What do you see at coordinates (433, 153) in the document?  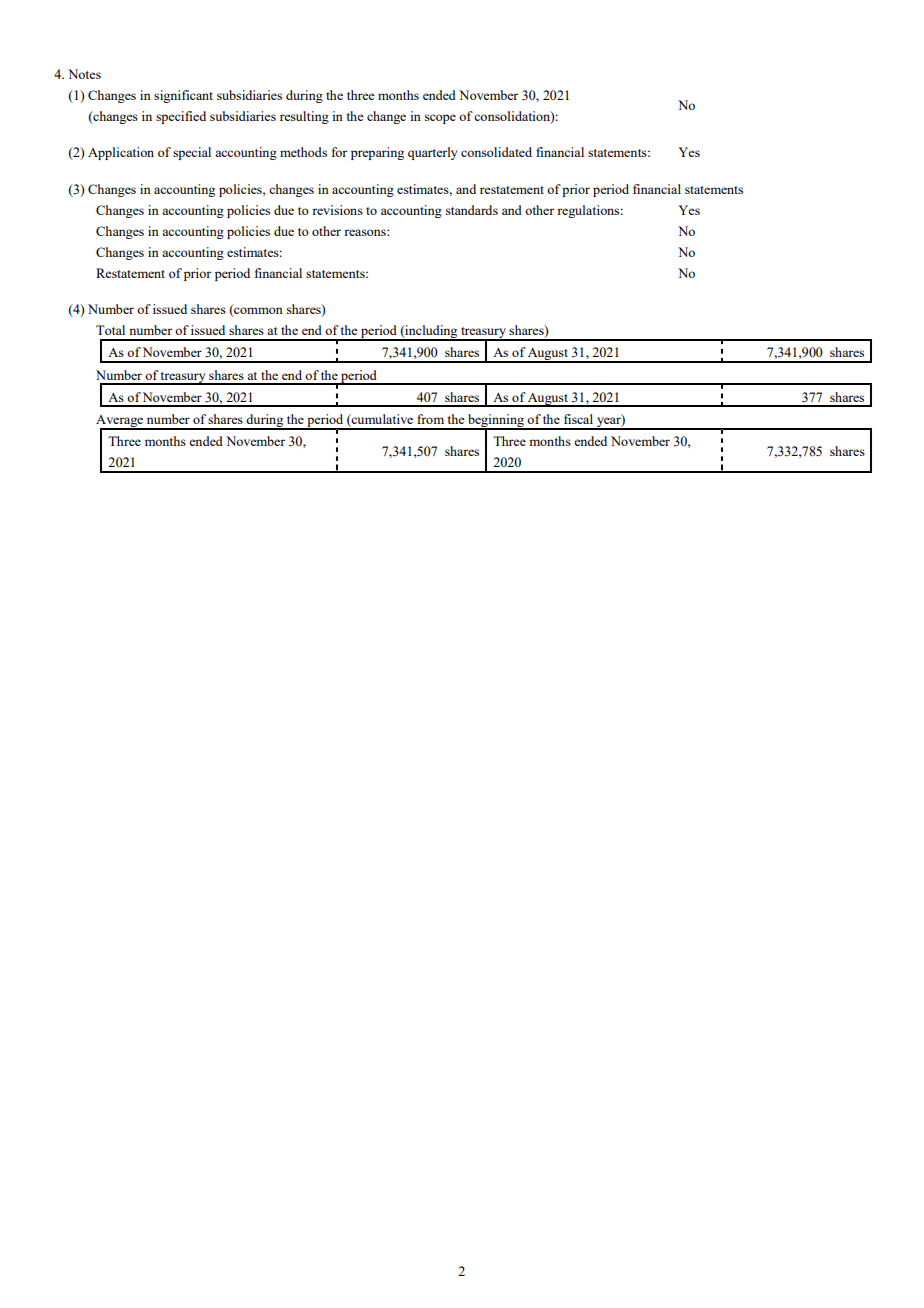 I see `quarterly` at bounding box center [433, 153].
